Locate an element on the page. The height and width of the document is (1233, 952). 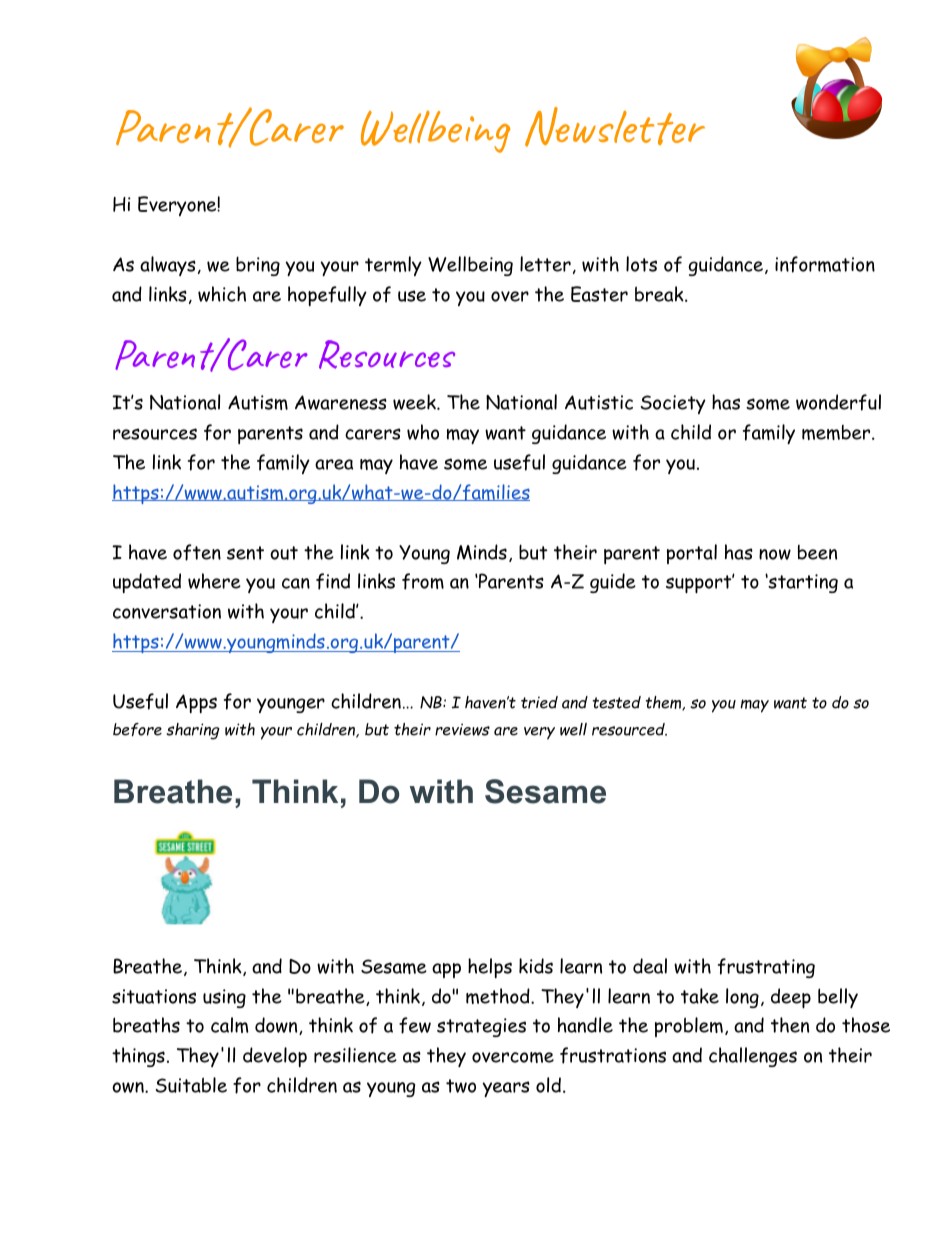
helps is located at coordinates (490, 968).
